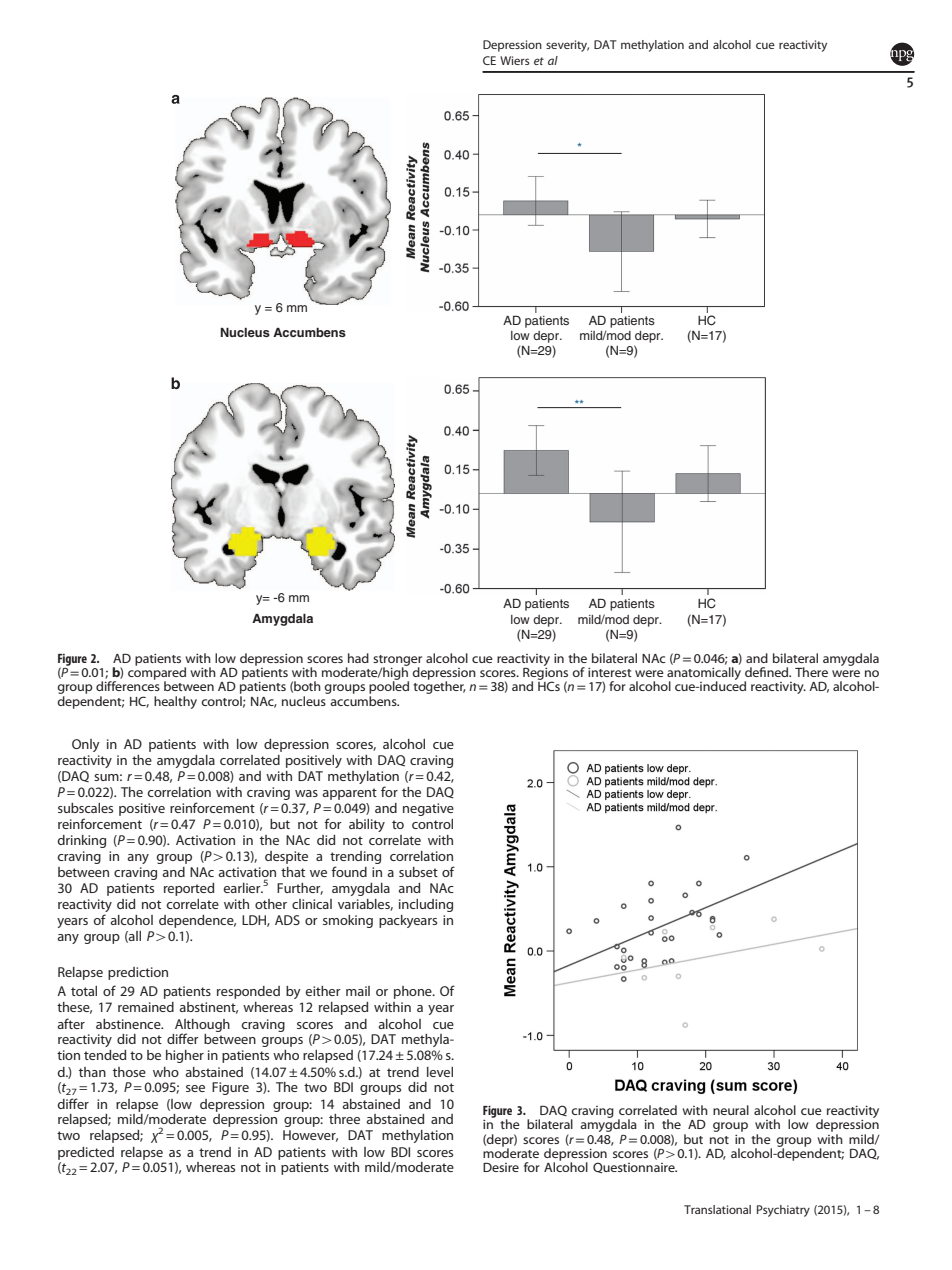  What do you see at coordinates (704, 674) in the image?
I see `anatomically` at bounding box center [704, 674].
